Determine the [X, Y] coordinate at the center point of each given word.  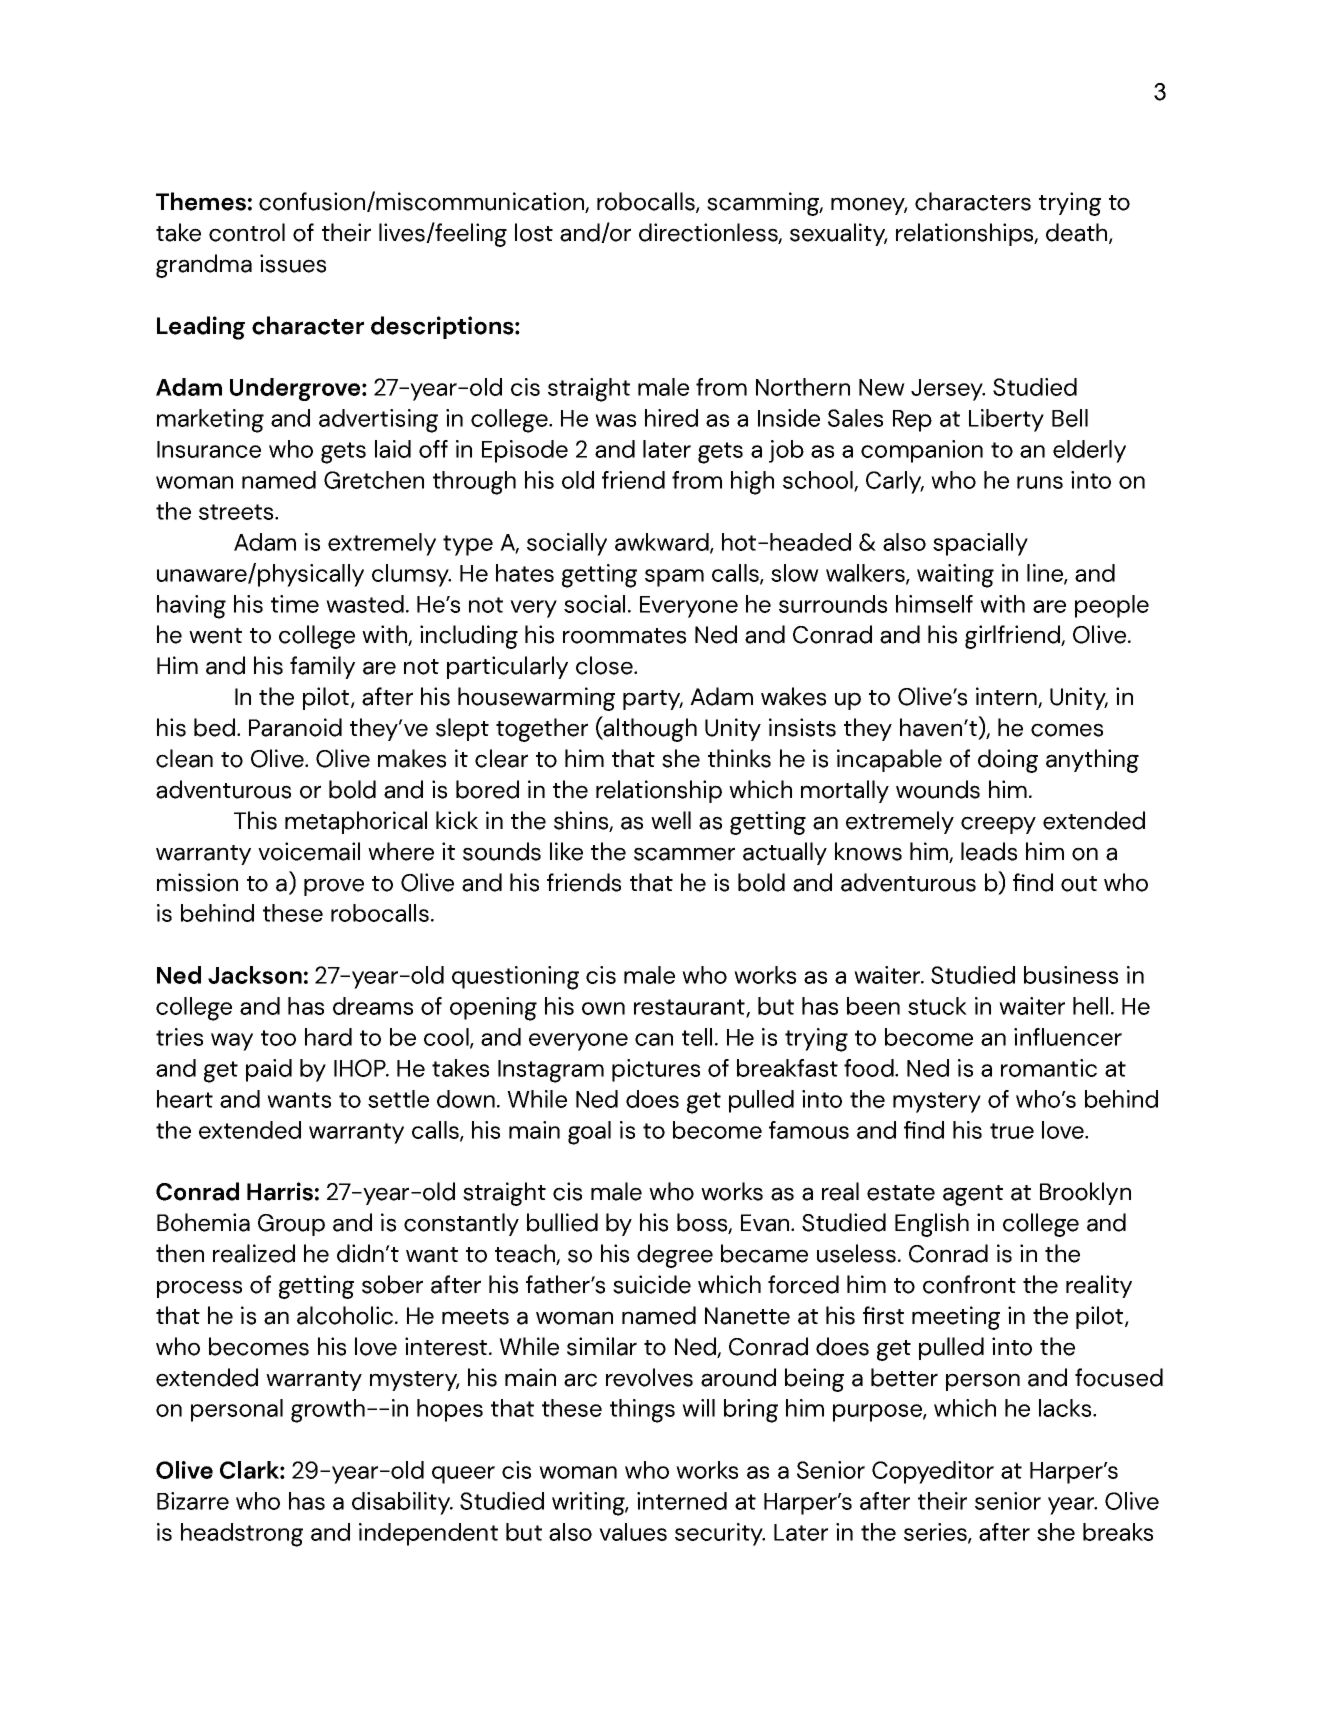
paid [269, 1070]
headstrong [242, 1535]
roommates [624, 636]
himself [934, 604]
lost [534, 232]
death [1078, 233]
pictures [656, 1070]
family [322, 667]
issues [293, 263]
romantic [1049, 1068]
